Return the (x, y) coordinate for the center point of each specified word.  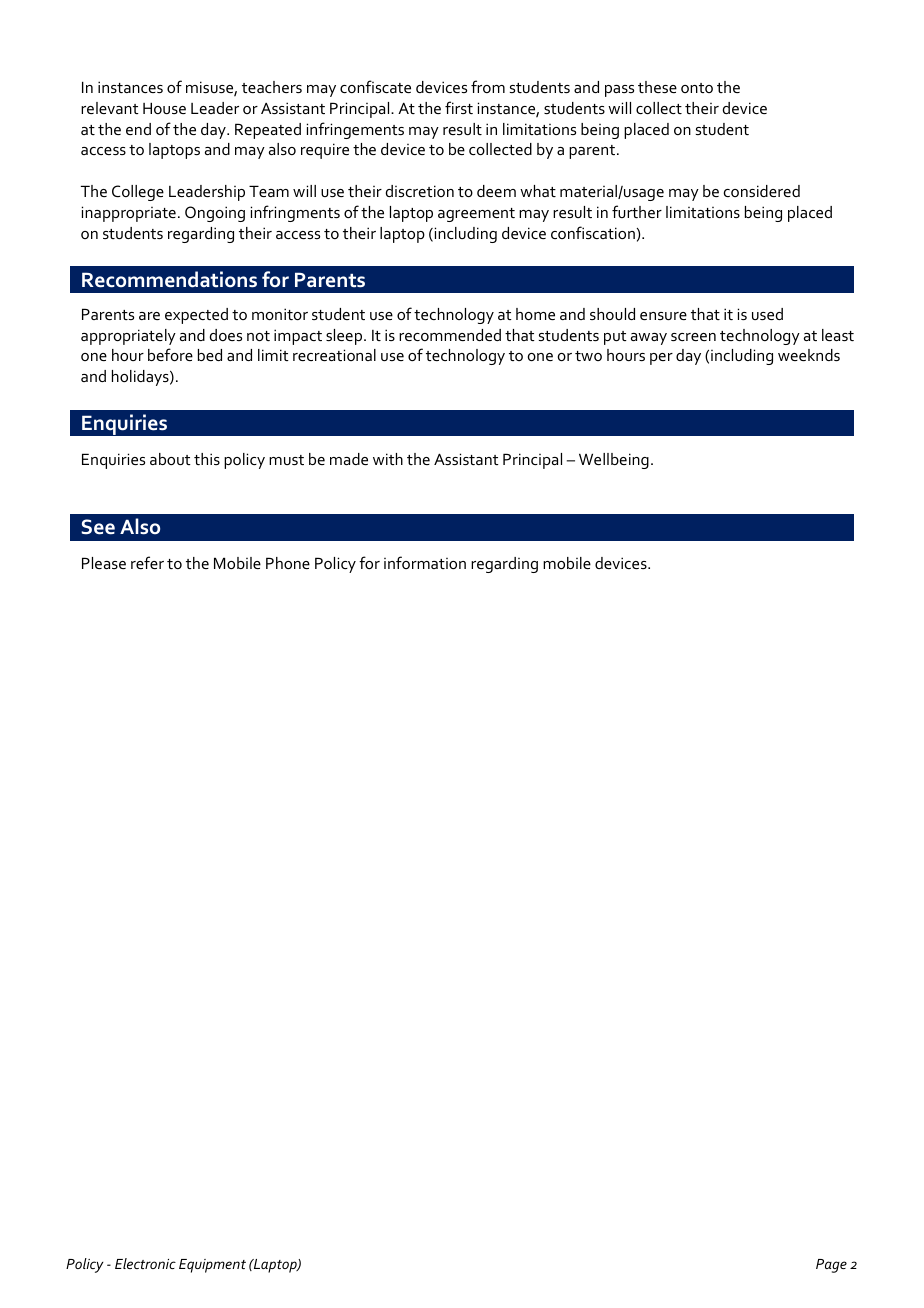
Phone (288, 563)
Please (104, 563)
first (459, 107)
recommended (450, 335)
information (425, 562)
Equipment (212, 1266)
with (388, 459)
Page (831, 1266)
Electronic (145, 1263)
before (170, 354)
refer (147, 562)
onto (697, 88)
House (164, 108)
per (661, 359)
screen (693, 337)
